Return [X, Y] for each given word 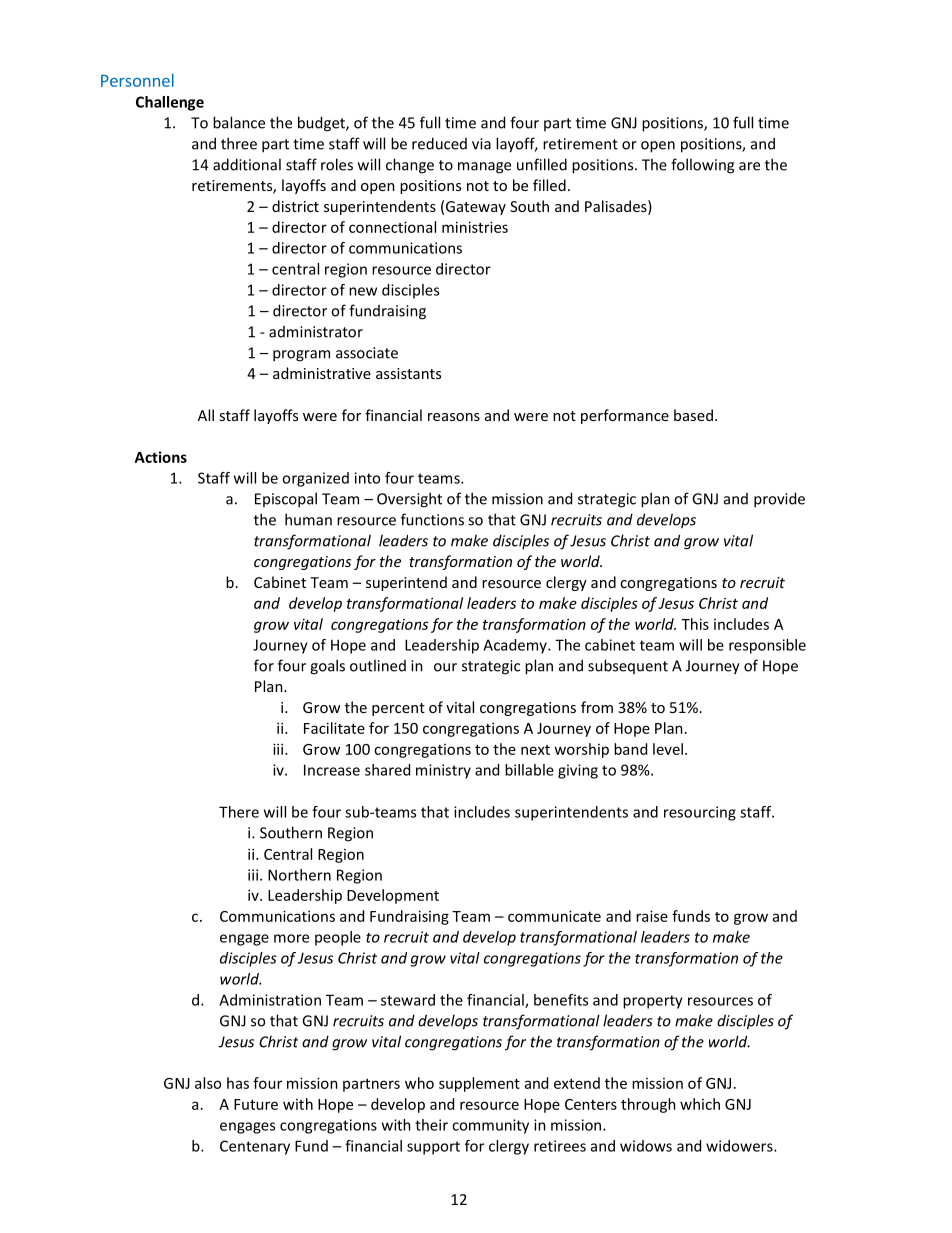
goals [327, 667]
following [702, 166]
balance [239, 122]
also [208, 1083]
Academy [516, 646]
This [695, 624]
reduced [439, 143]
